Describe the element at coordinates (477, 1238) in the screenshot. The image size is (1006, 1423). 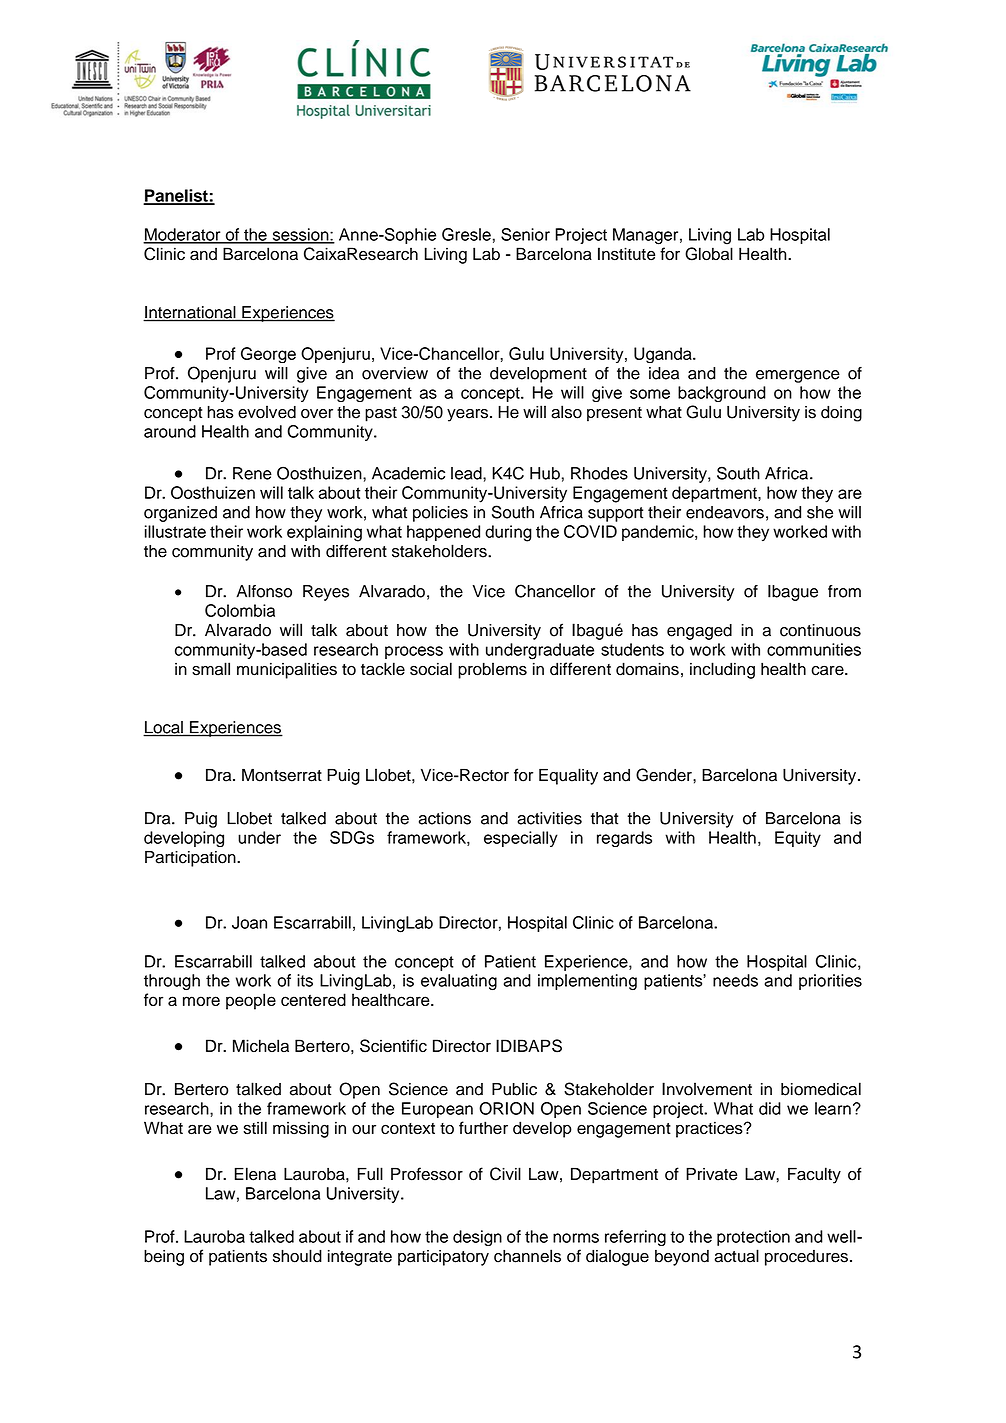
I see `design` at that location.
